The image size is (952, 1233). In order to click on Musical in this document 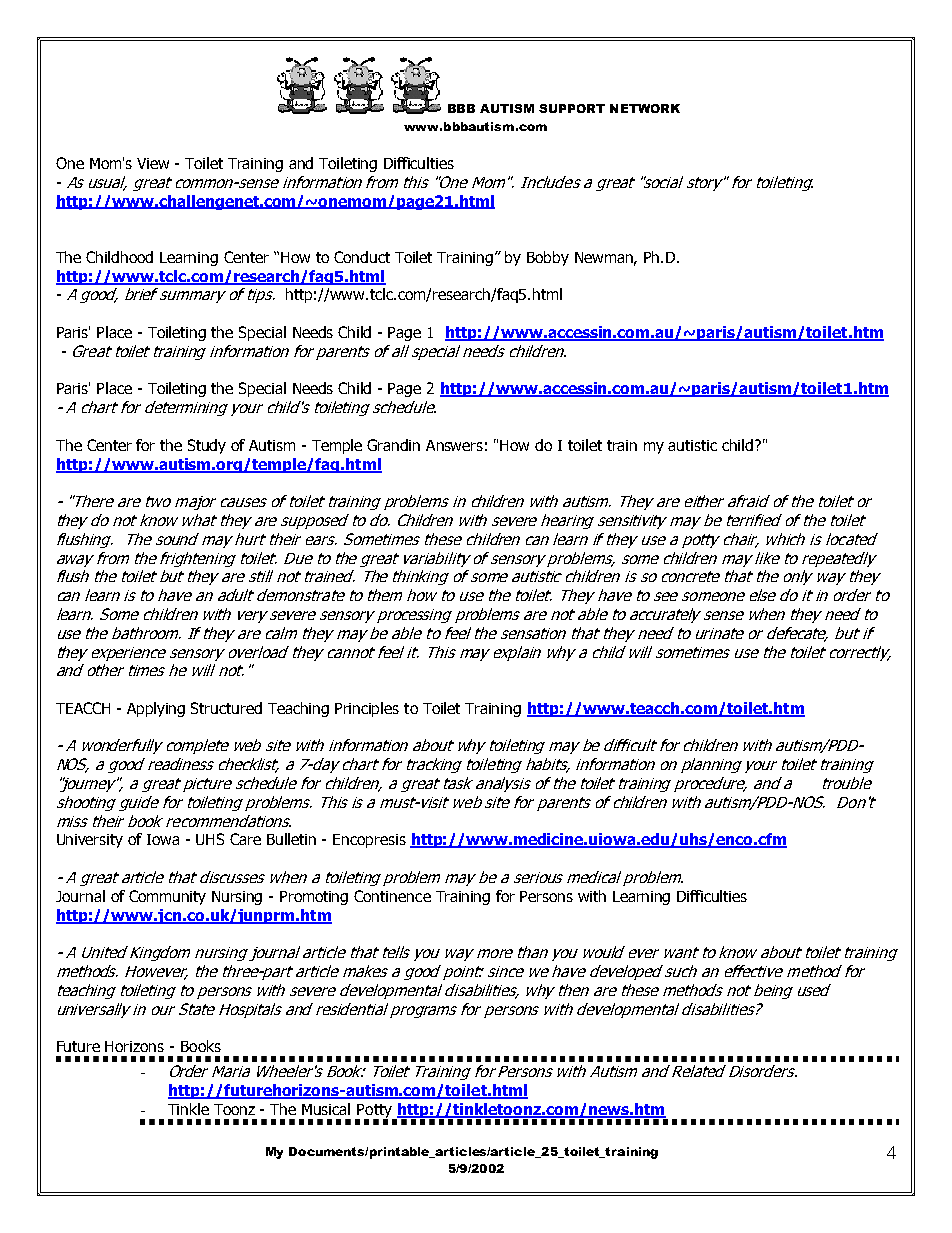, I will do `click(326, 1109)`.
